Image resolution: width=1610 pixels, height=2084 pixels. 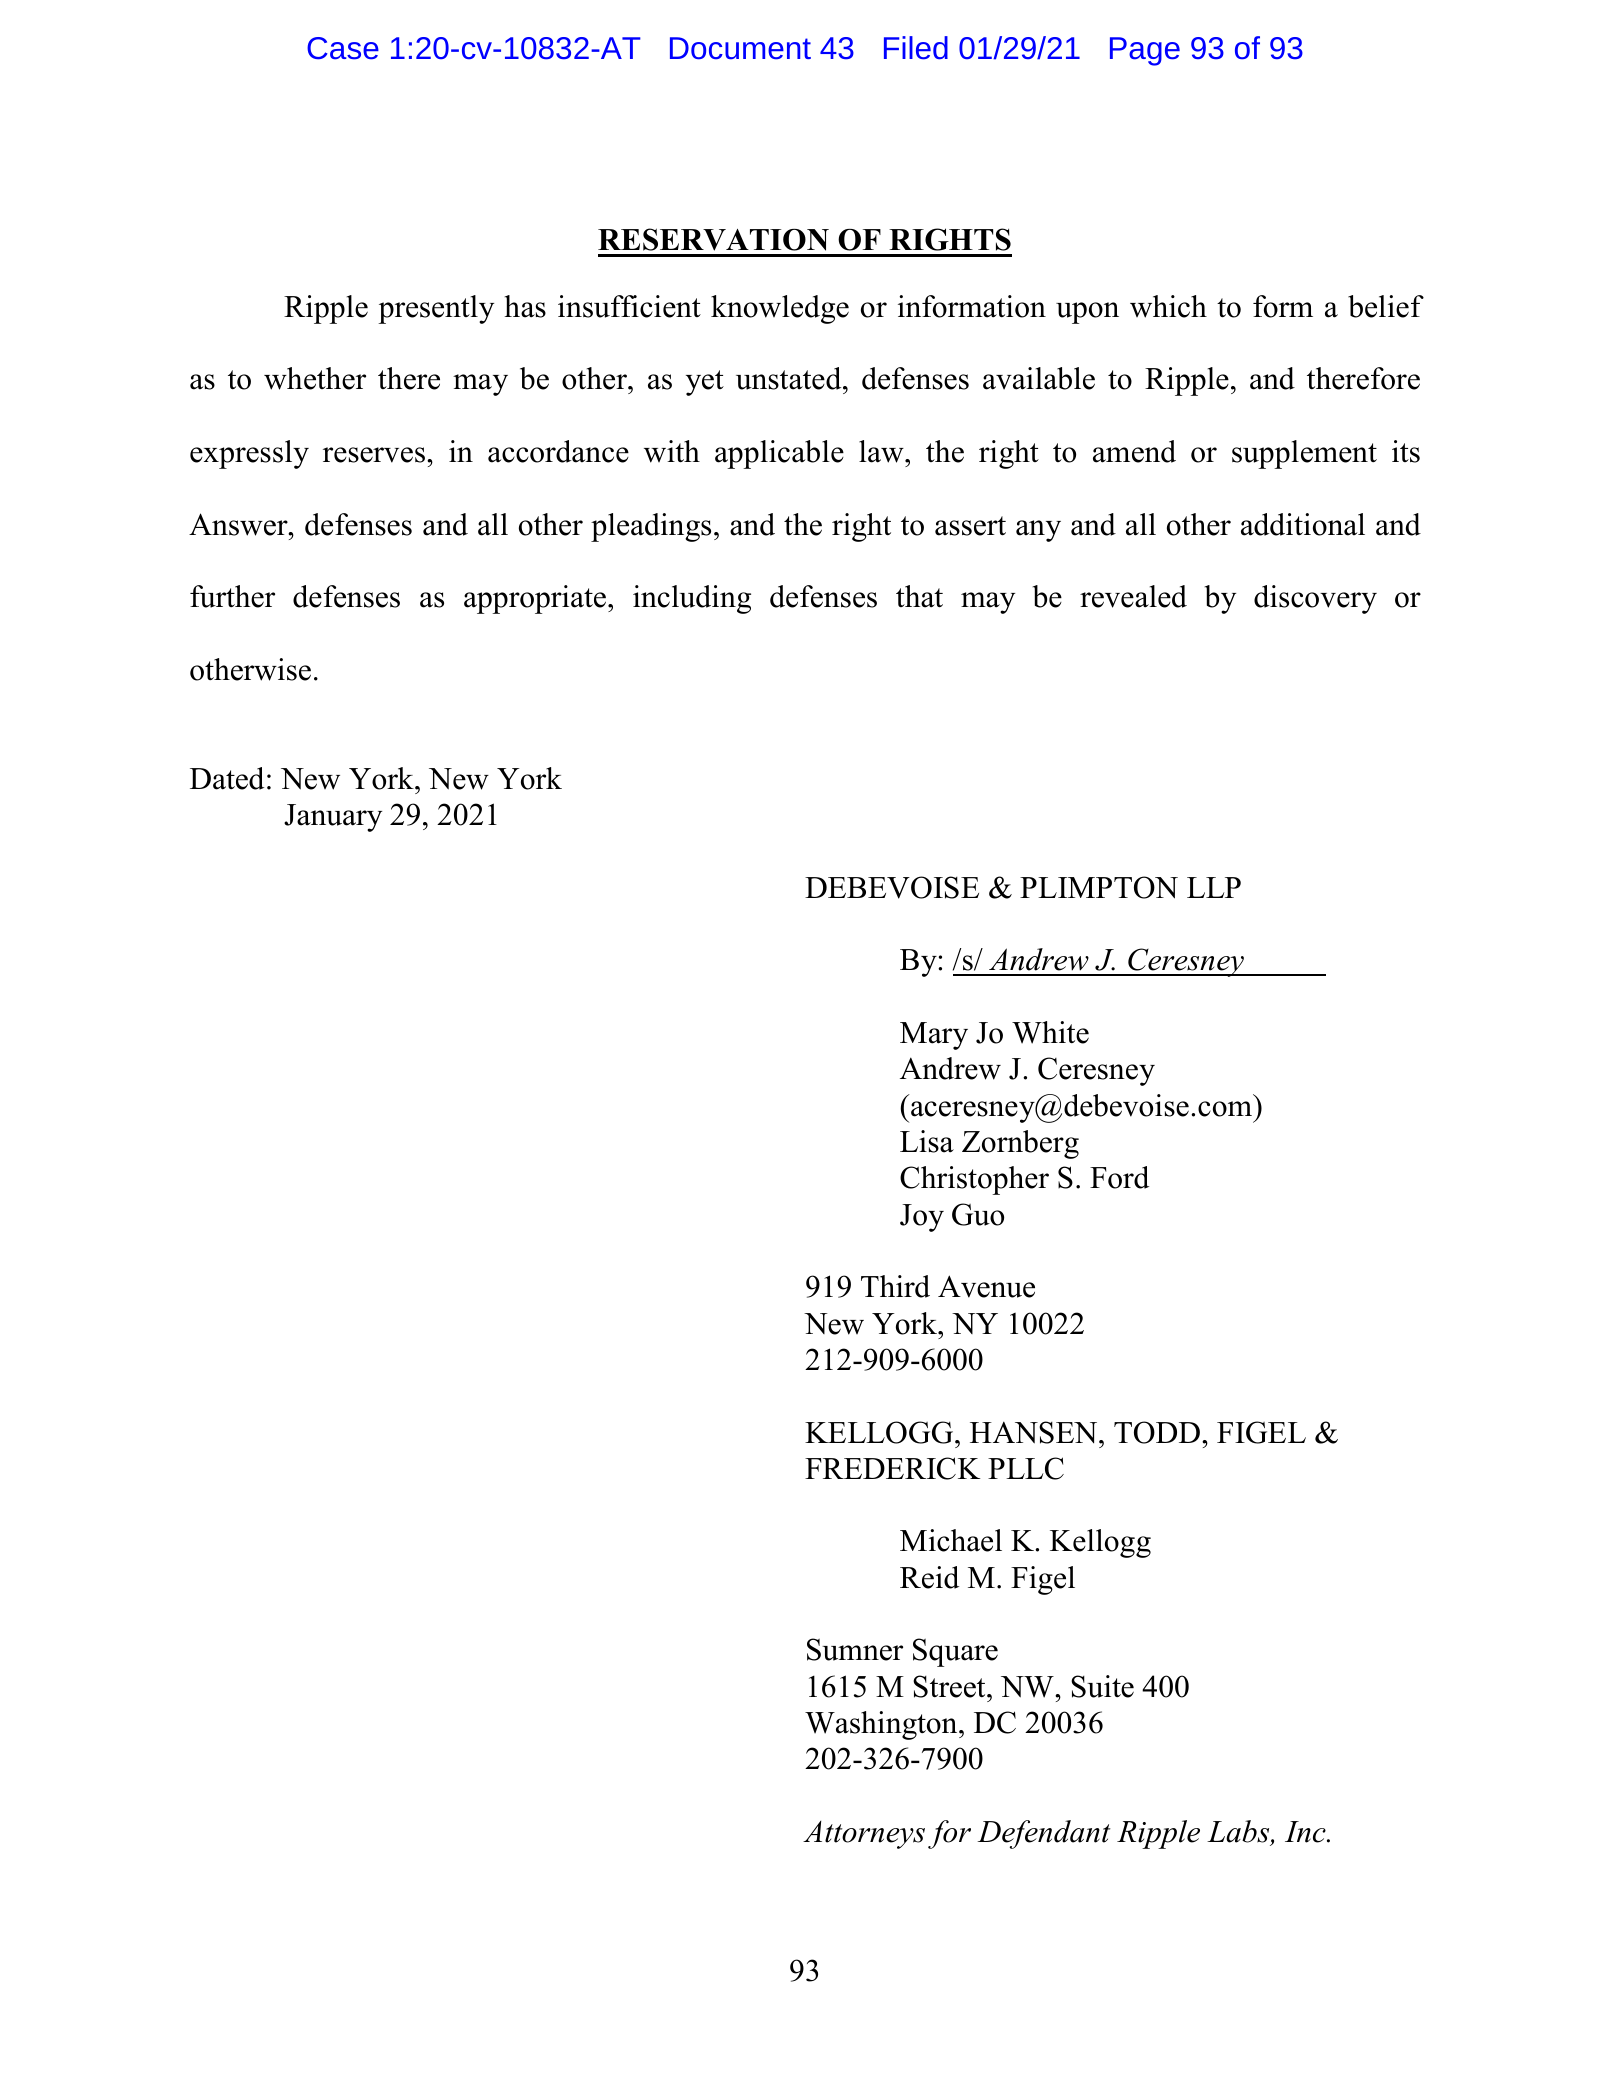 I want to click on Page, so click(x=1145, y=51).
